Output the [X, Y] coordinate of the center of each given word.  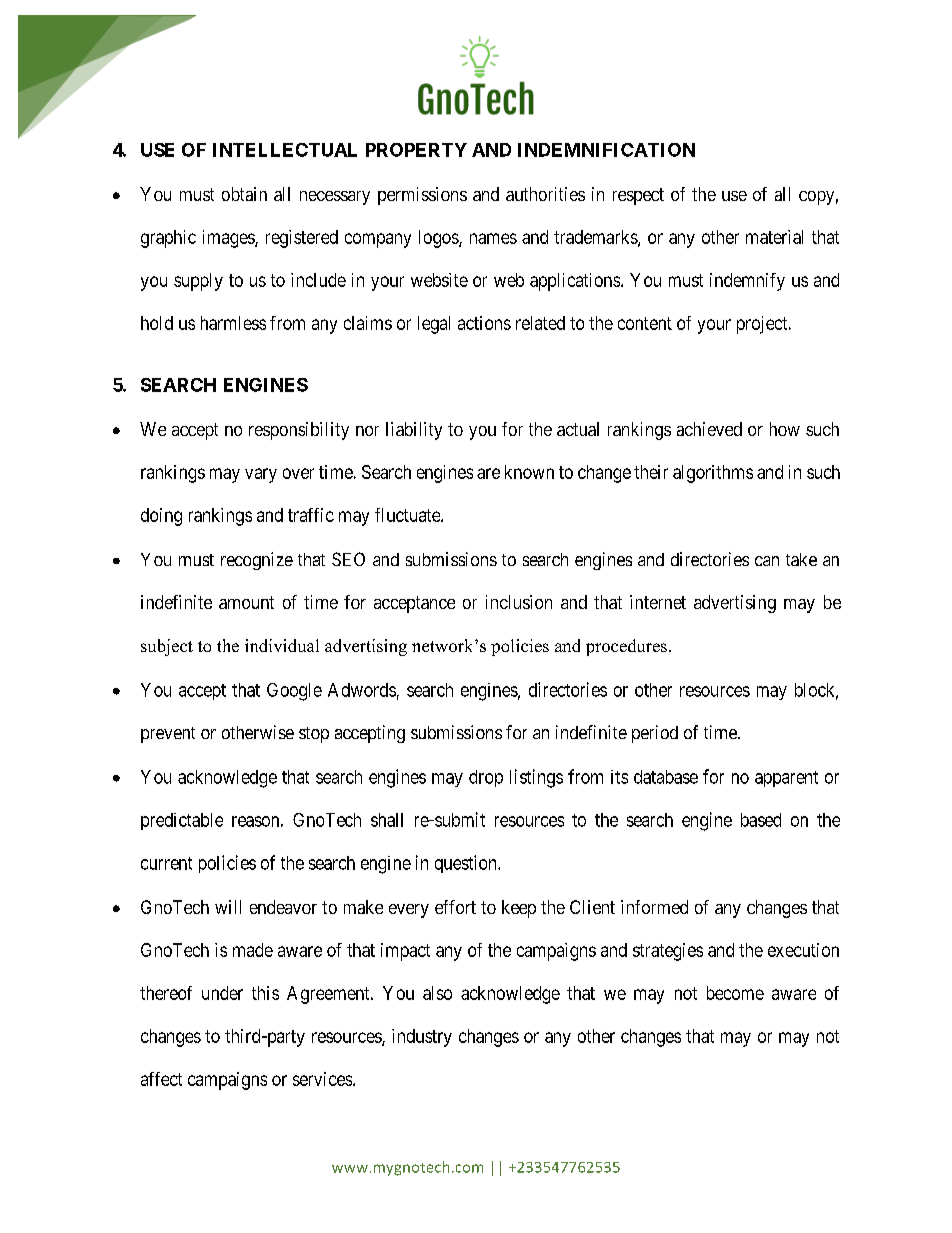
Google [294, 692]
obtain [244, 194]
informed [654, 907]
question [467, 864]
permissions [422, 196]
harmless [233, 323]
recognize [257, 561]
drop [486, 778]
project [763, 325]
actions [484, 323]
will [228, 907]
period [655, 734]
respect [638, 196]
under [222, 993]
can [767, 561]
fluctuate [408, 515]
